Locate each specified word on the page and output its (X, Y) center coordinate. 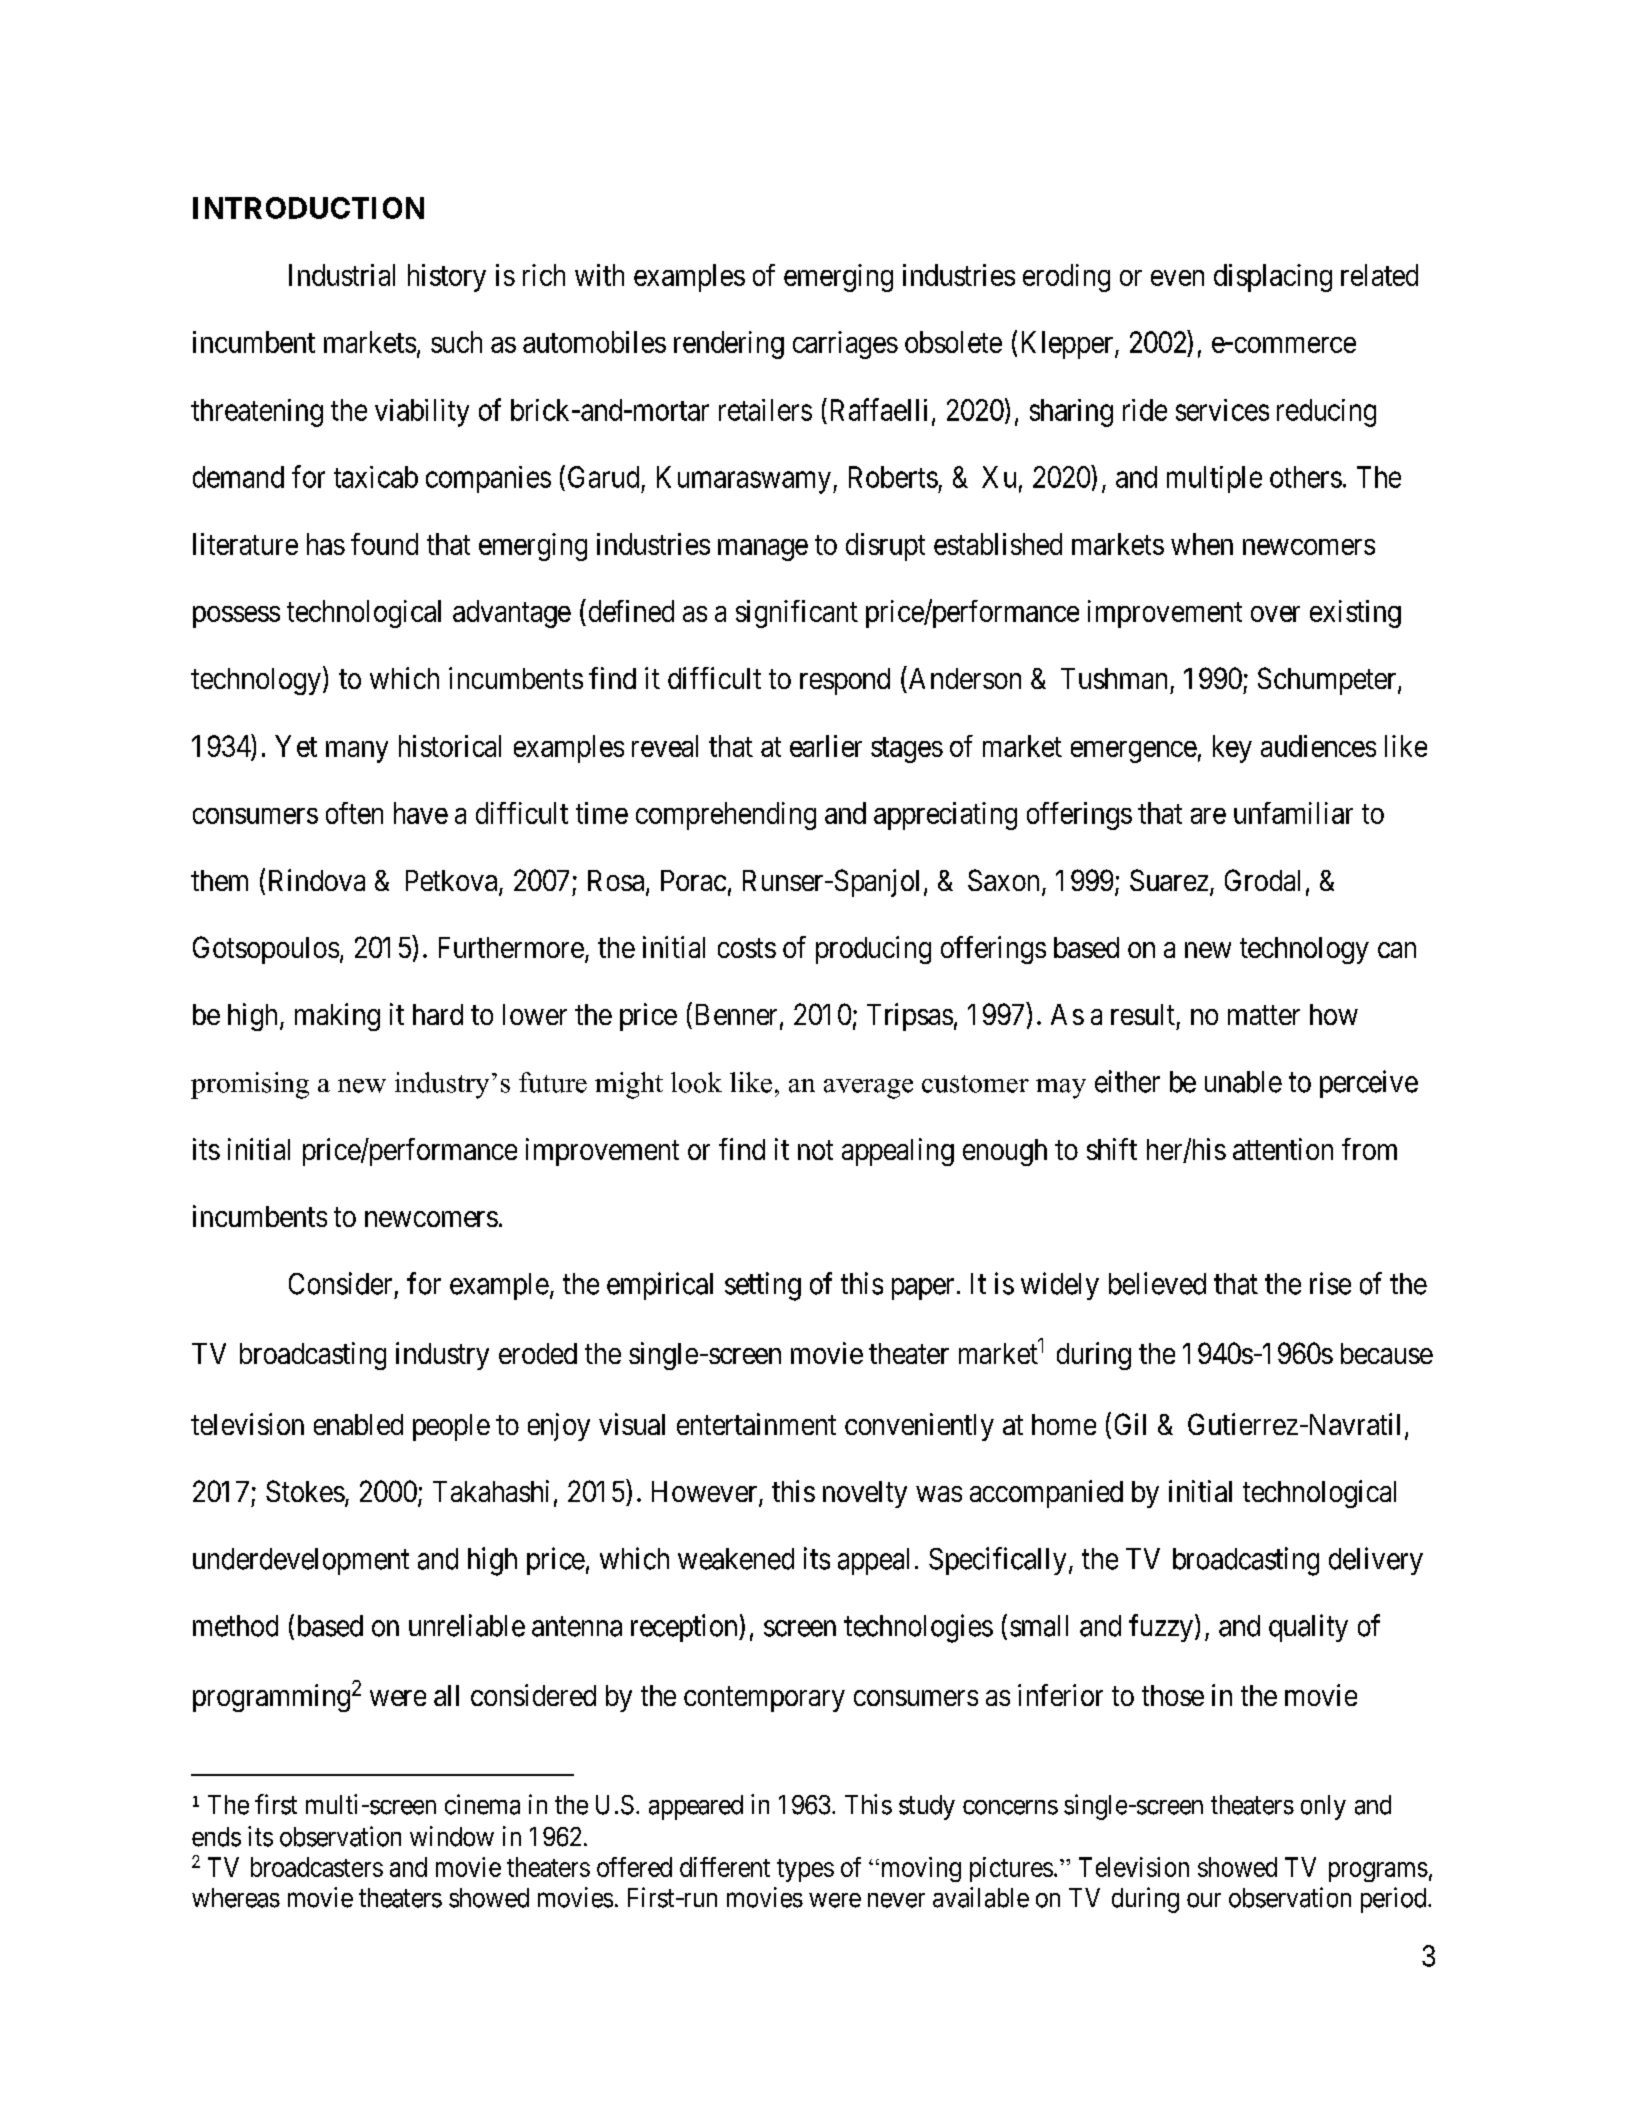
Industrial (342, 275)
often (354, 813)
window (452, 1836)
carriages (845, 345)
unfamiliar (1293, 813)
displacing (1273, 278)
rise (1330, 1283)
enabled (358, 1424)
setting (763, 1286)
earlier (826, 746)
